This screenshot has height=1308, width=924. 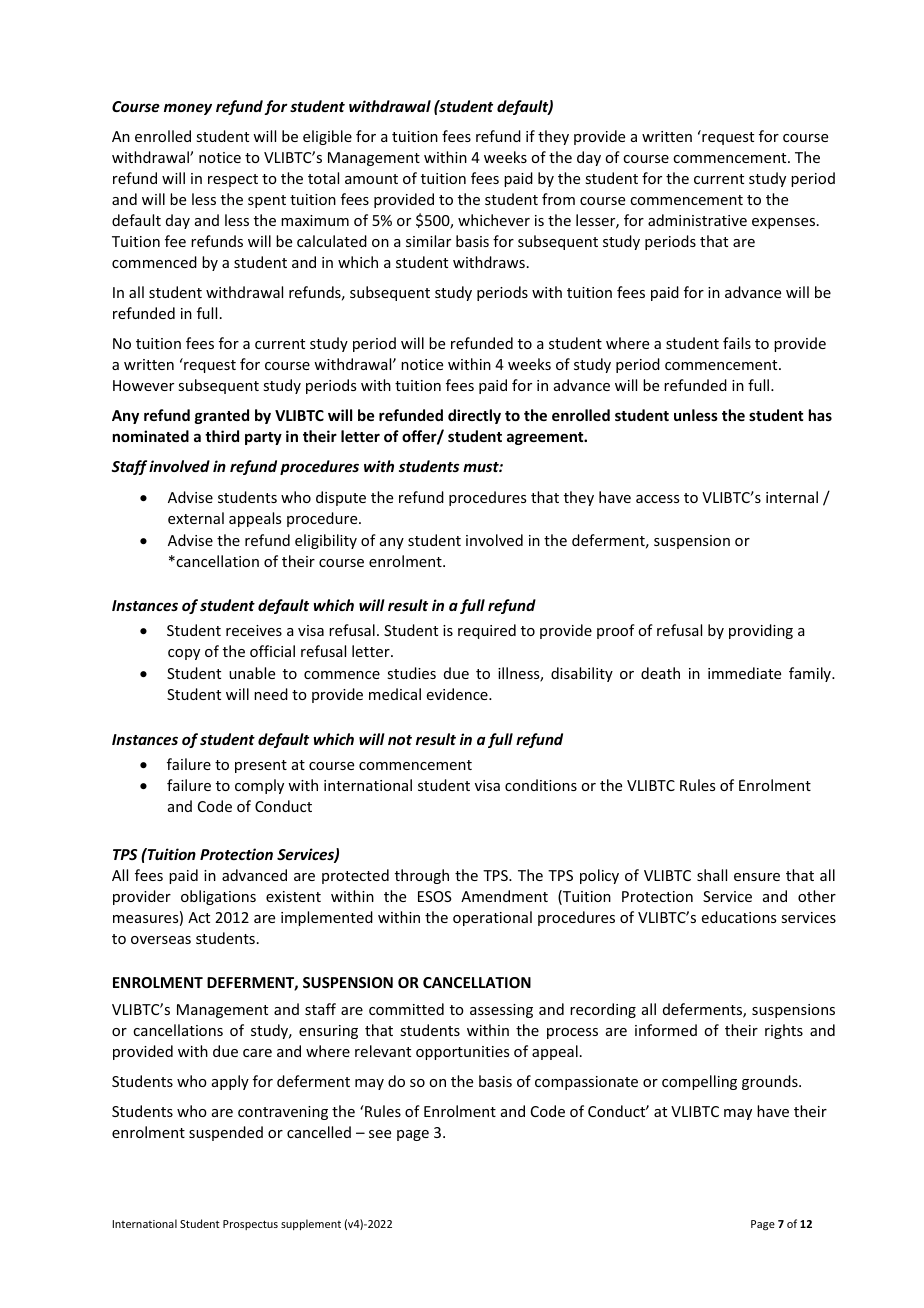 I want to click on external, so click(x=196, y=518).
